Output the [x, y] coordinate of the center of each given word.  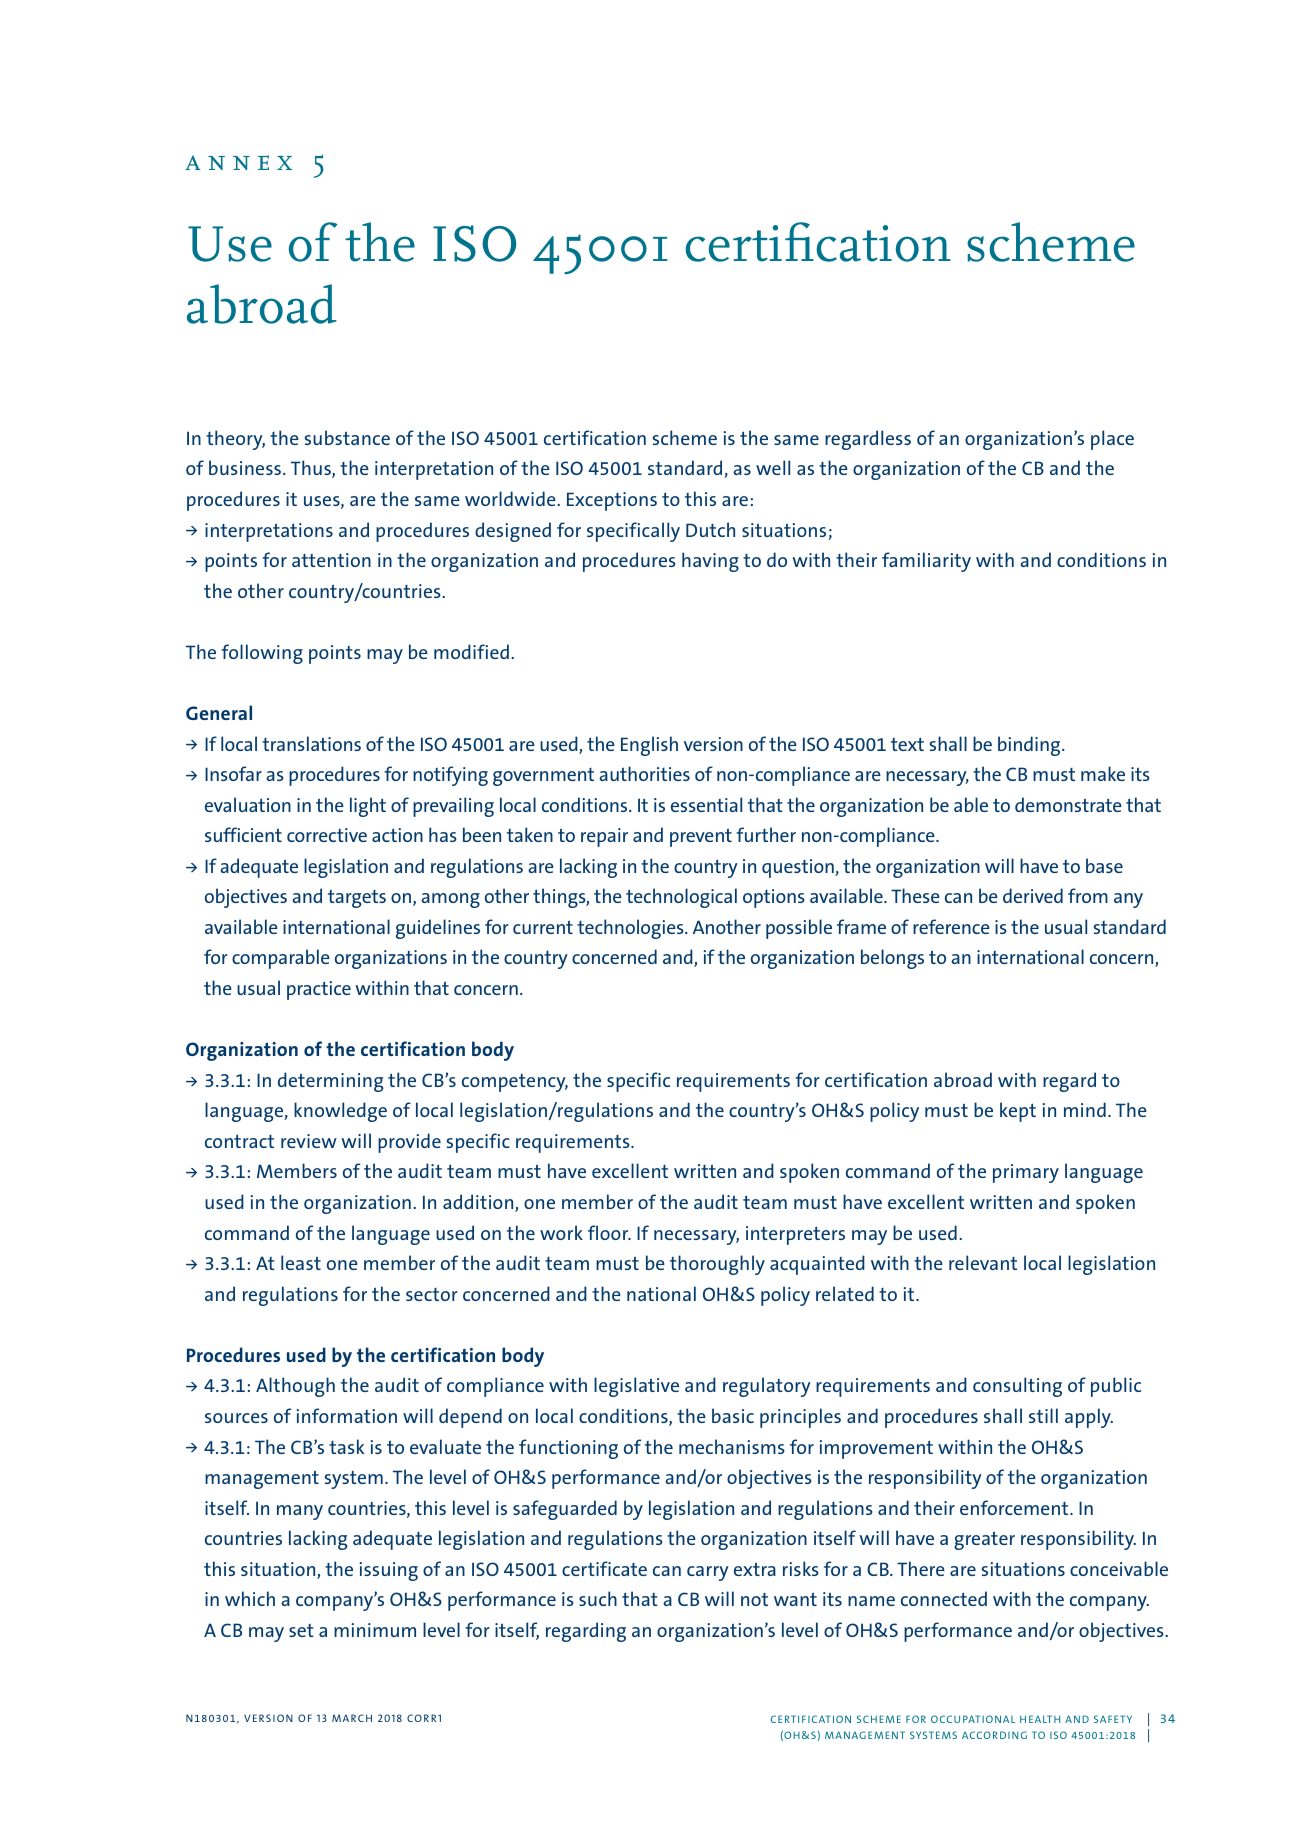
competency [515, 1083]
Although [295, 1387]
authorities [644, 773]
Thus [312, 469]
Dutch [710, 529]
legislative [636, 1387]
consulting [1017, 1387]
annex [238, 162]
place [1112, 440]
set [301, 1630]
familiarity [926, 562]
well [773, 467]
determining [330, 1082]
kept [1018, 1112]
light [368, 807]
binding [1030, 746]
